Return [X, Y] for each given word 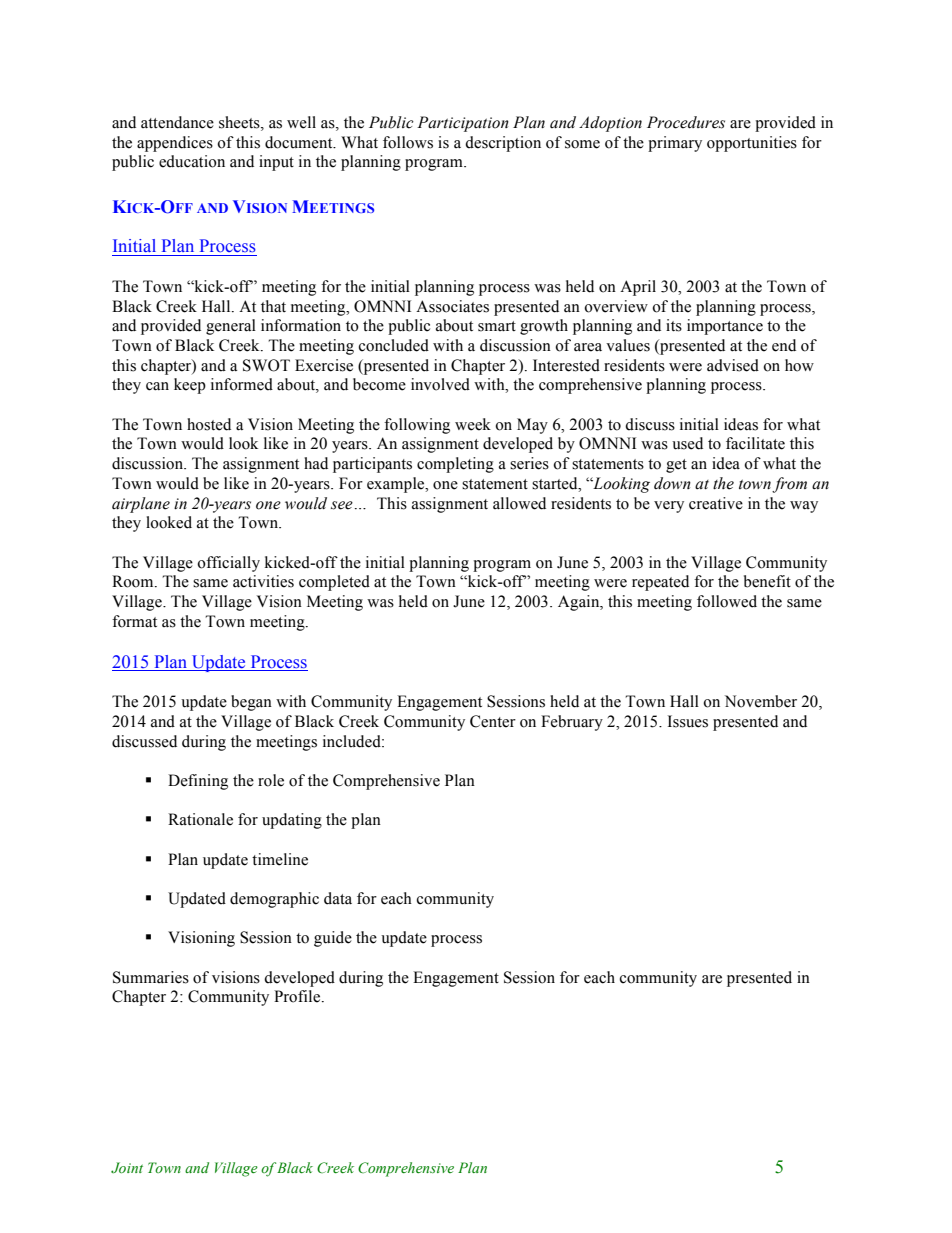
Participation [463, 124]
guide [333, 939]
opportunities [752, 144]
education [192, 161]
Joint [127, 1167]
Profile [298, 996]
